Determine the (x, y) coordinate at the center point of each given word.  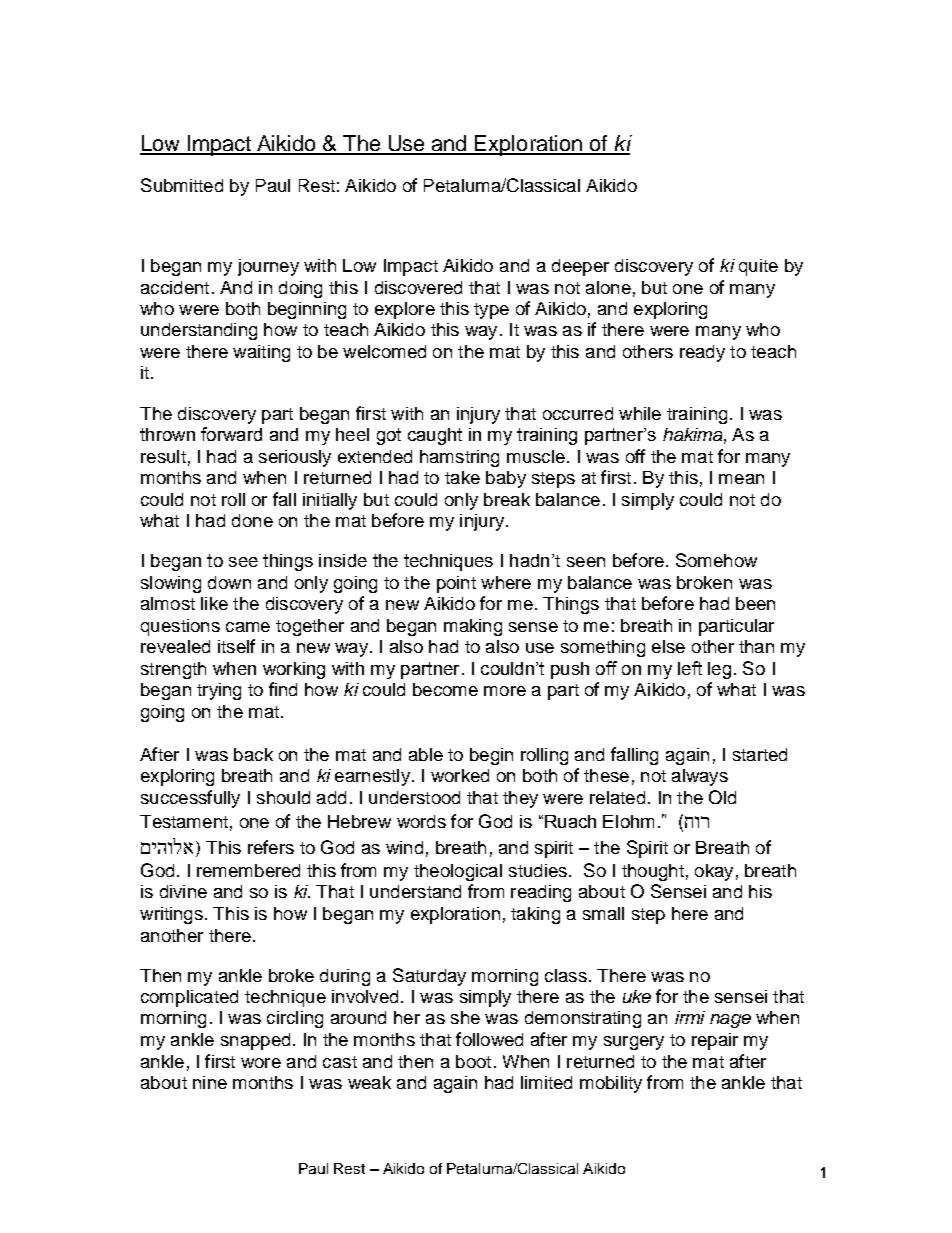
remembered (248, 870)
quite (758, 267)
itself (236, 646)
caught (435, 436)
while (640, 413)
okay (714, 872)
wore (261, 1063)
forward (231, 434)
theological (458, 872)
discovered (418, 287)
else (668, 646)
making (473, 627)
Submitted (182, 185)
